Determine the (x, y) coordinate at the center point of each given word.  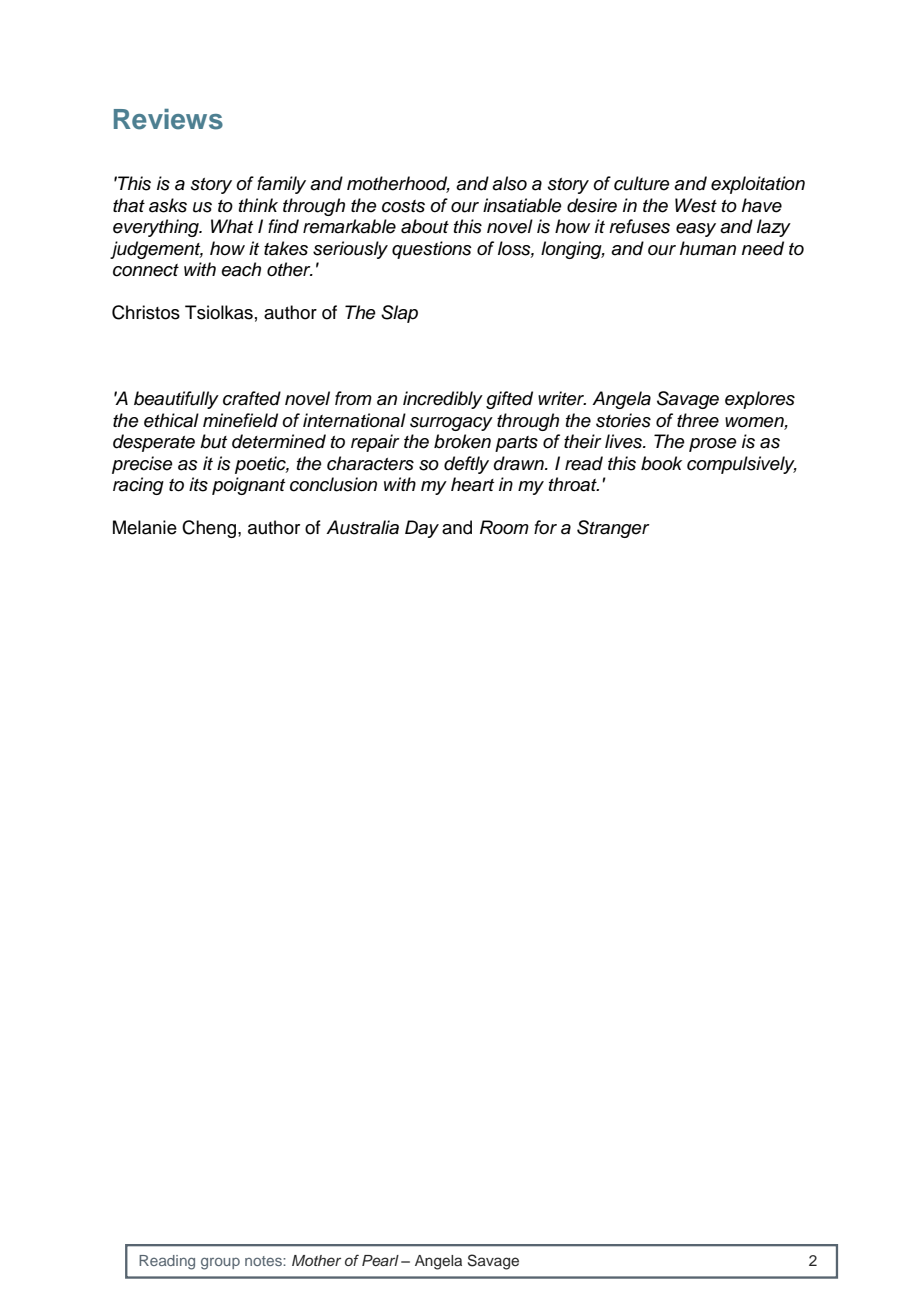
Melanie (145, 527)
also (509, 183)
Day (422, 529)
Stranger (613, 529)
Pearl (380, 1260)
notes (264, 1261)
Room (504, 527)
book (661, 463)
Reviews (168, 119)
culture (642, 183)
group (220, 1263)
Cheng (210, 529)
